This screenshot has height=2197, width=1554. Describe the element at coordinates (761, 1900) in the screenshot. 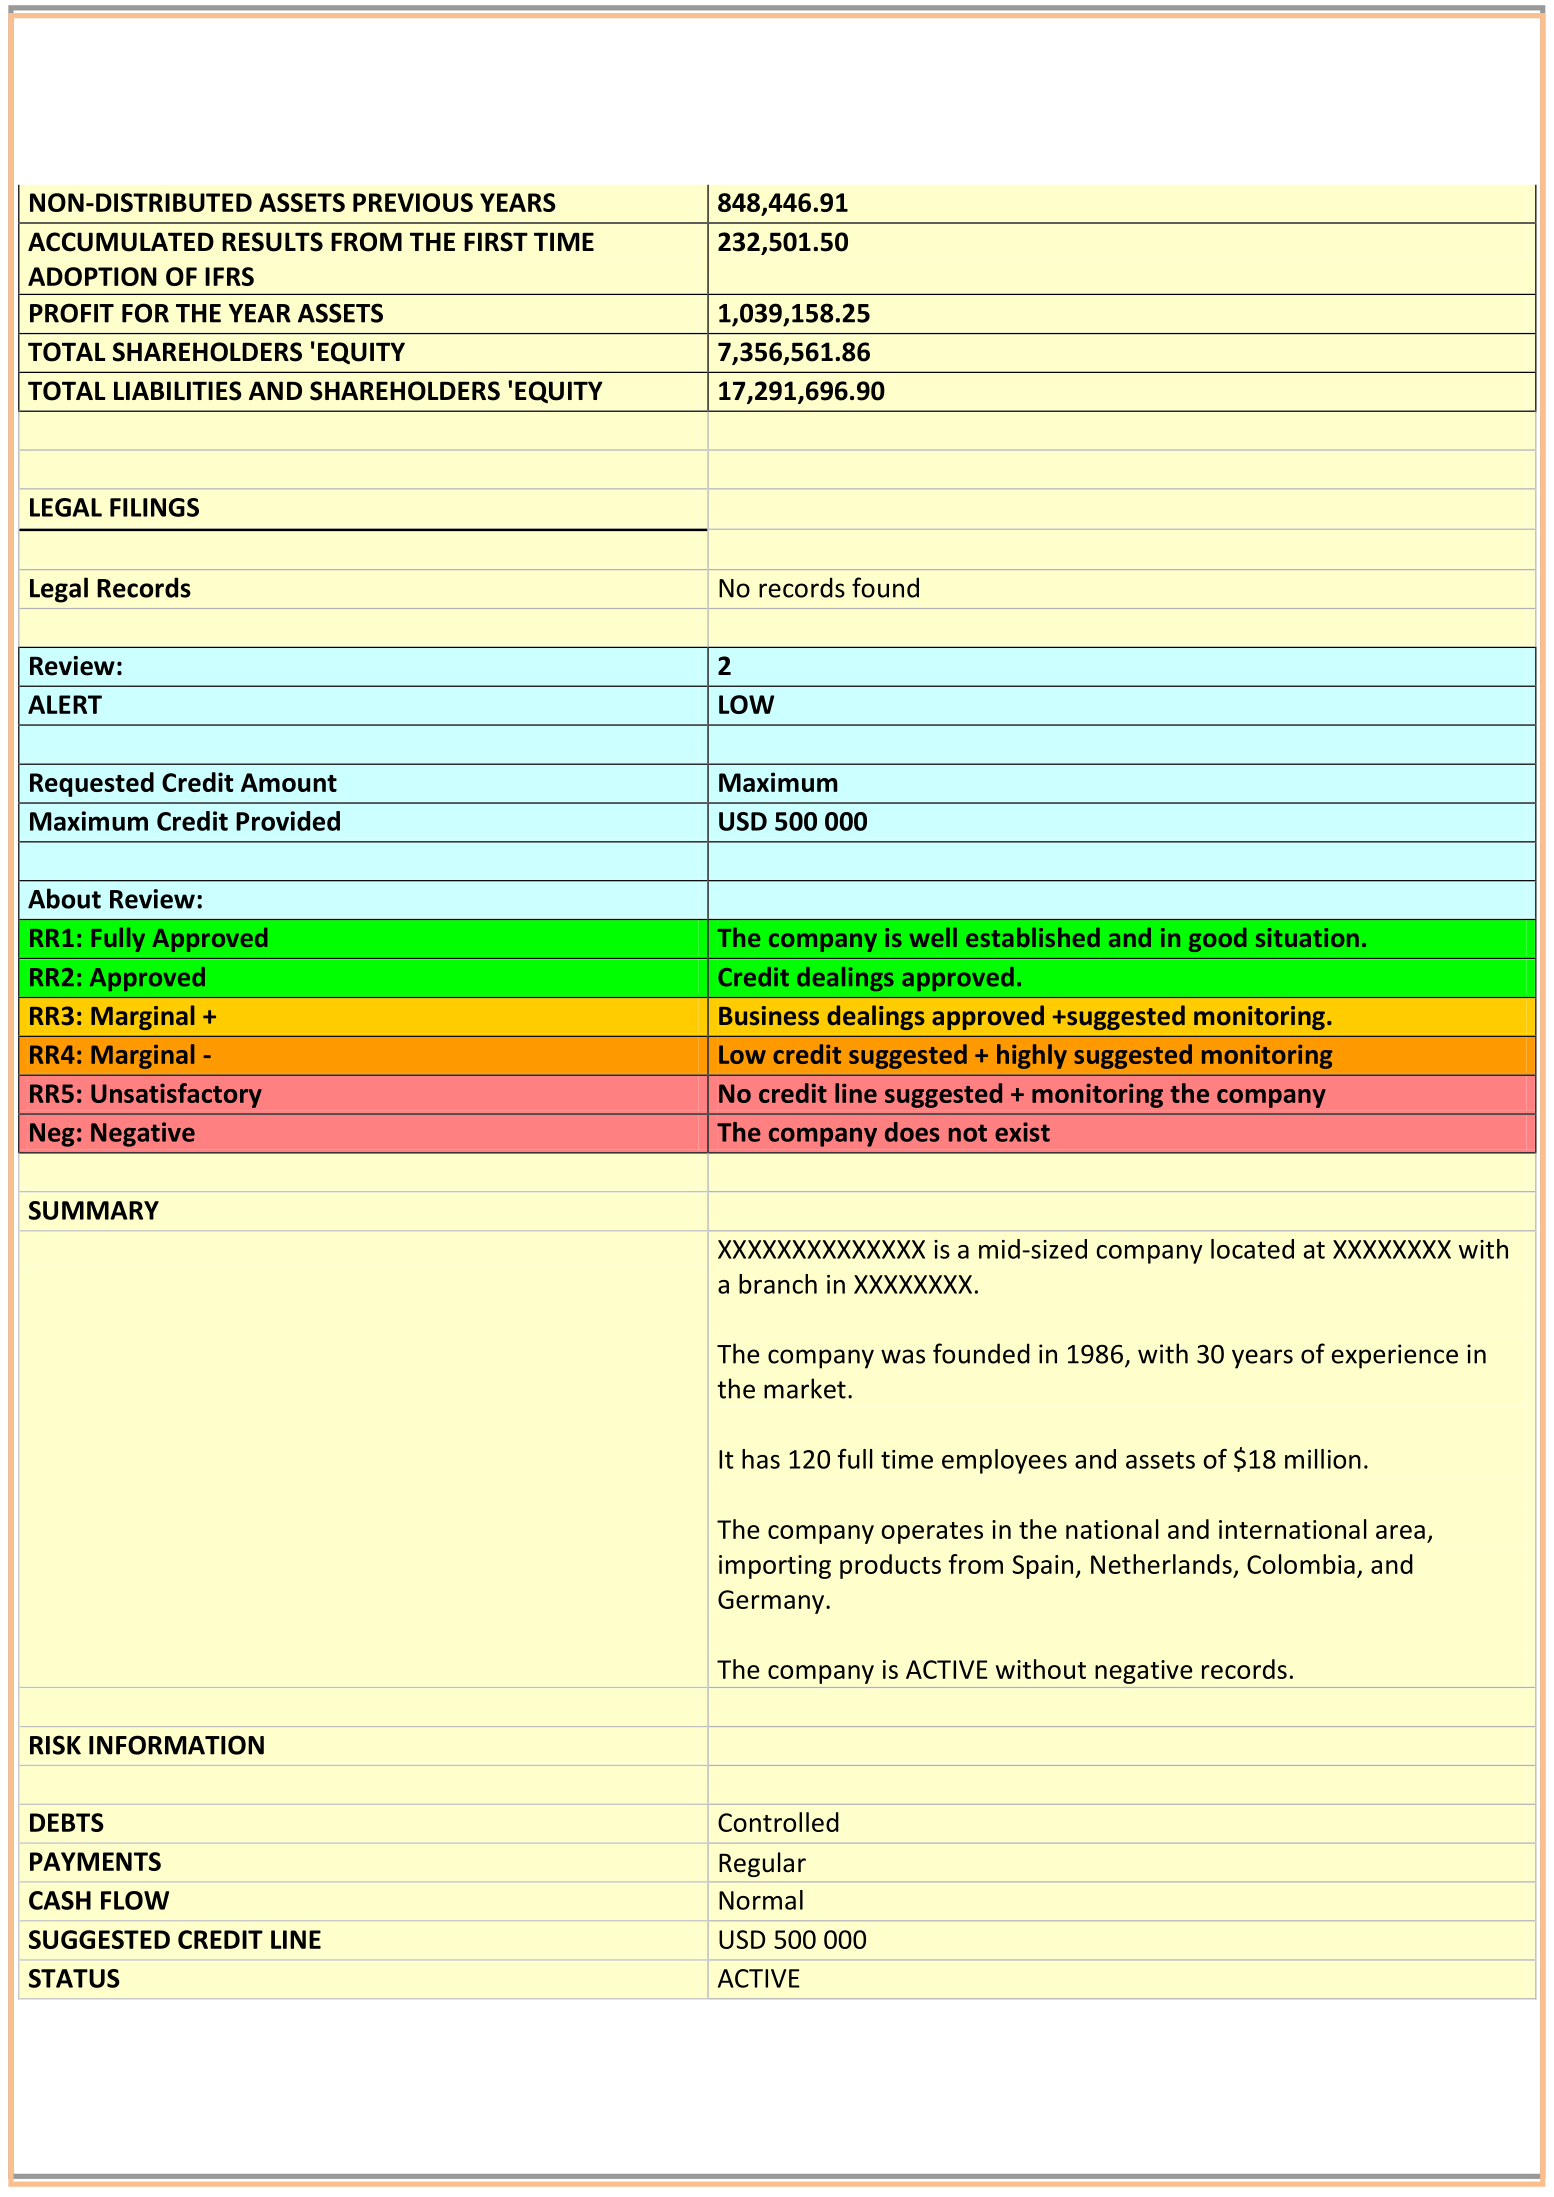

I see `Normal` at that location.
